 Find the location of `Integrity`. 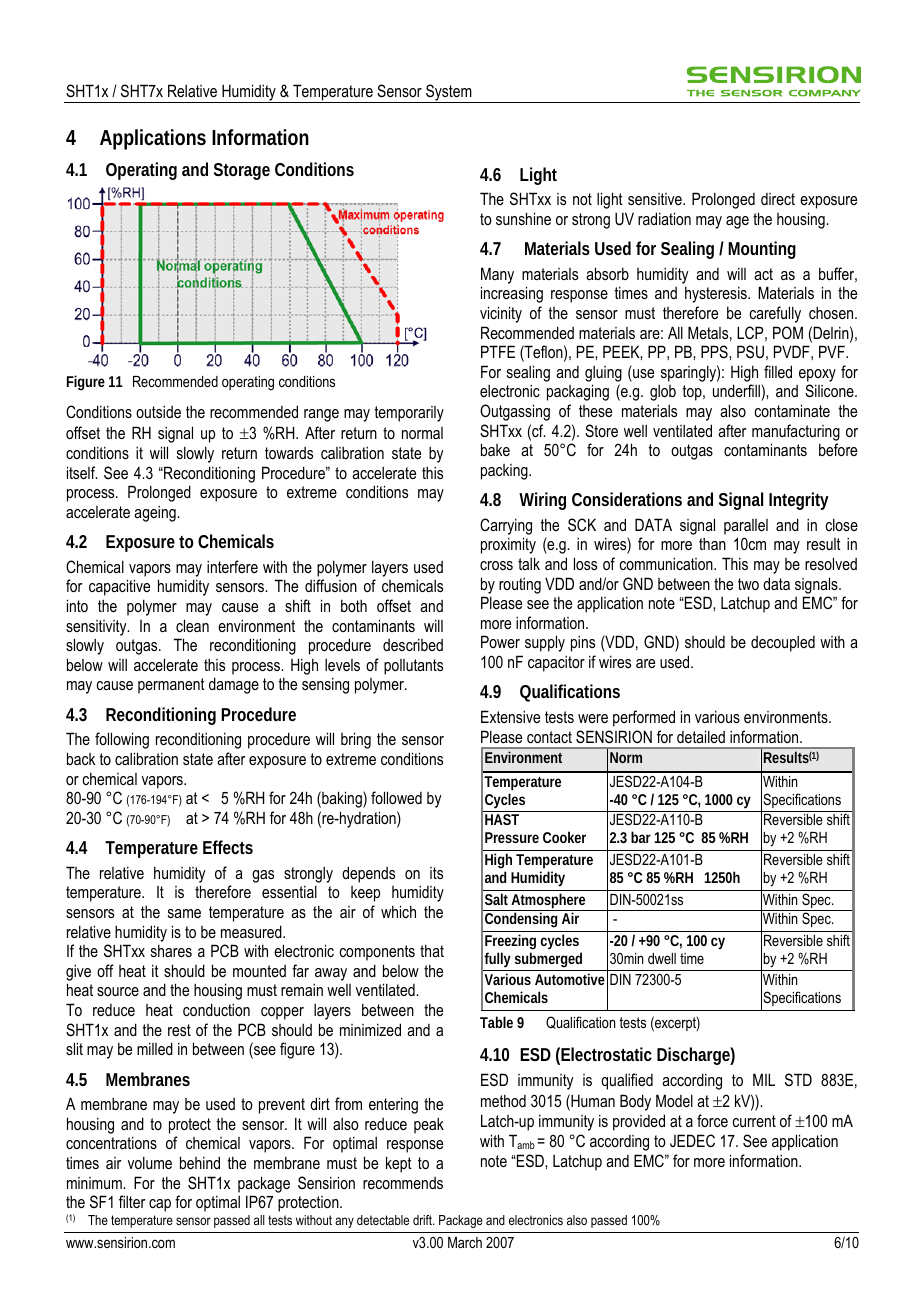

Integrity is located at coordinates (799, 501).
